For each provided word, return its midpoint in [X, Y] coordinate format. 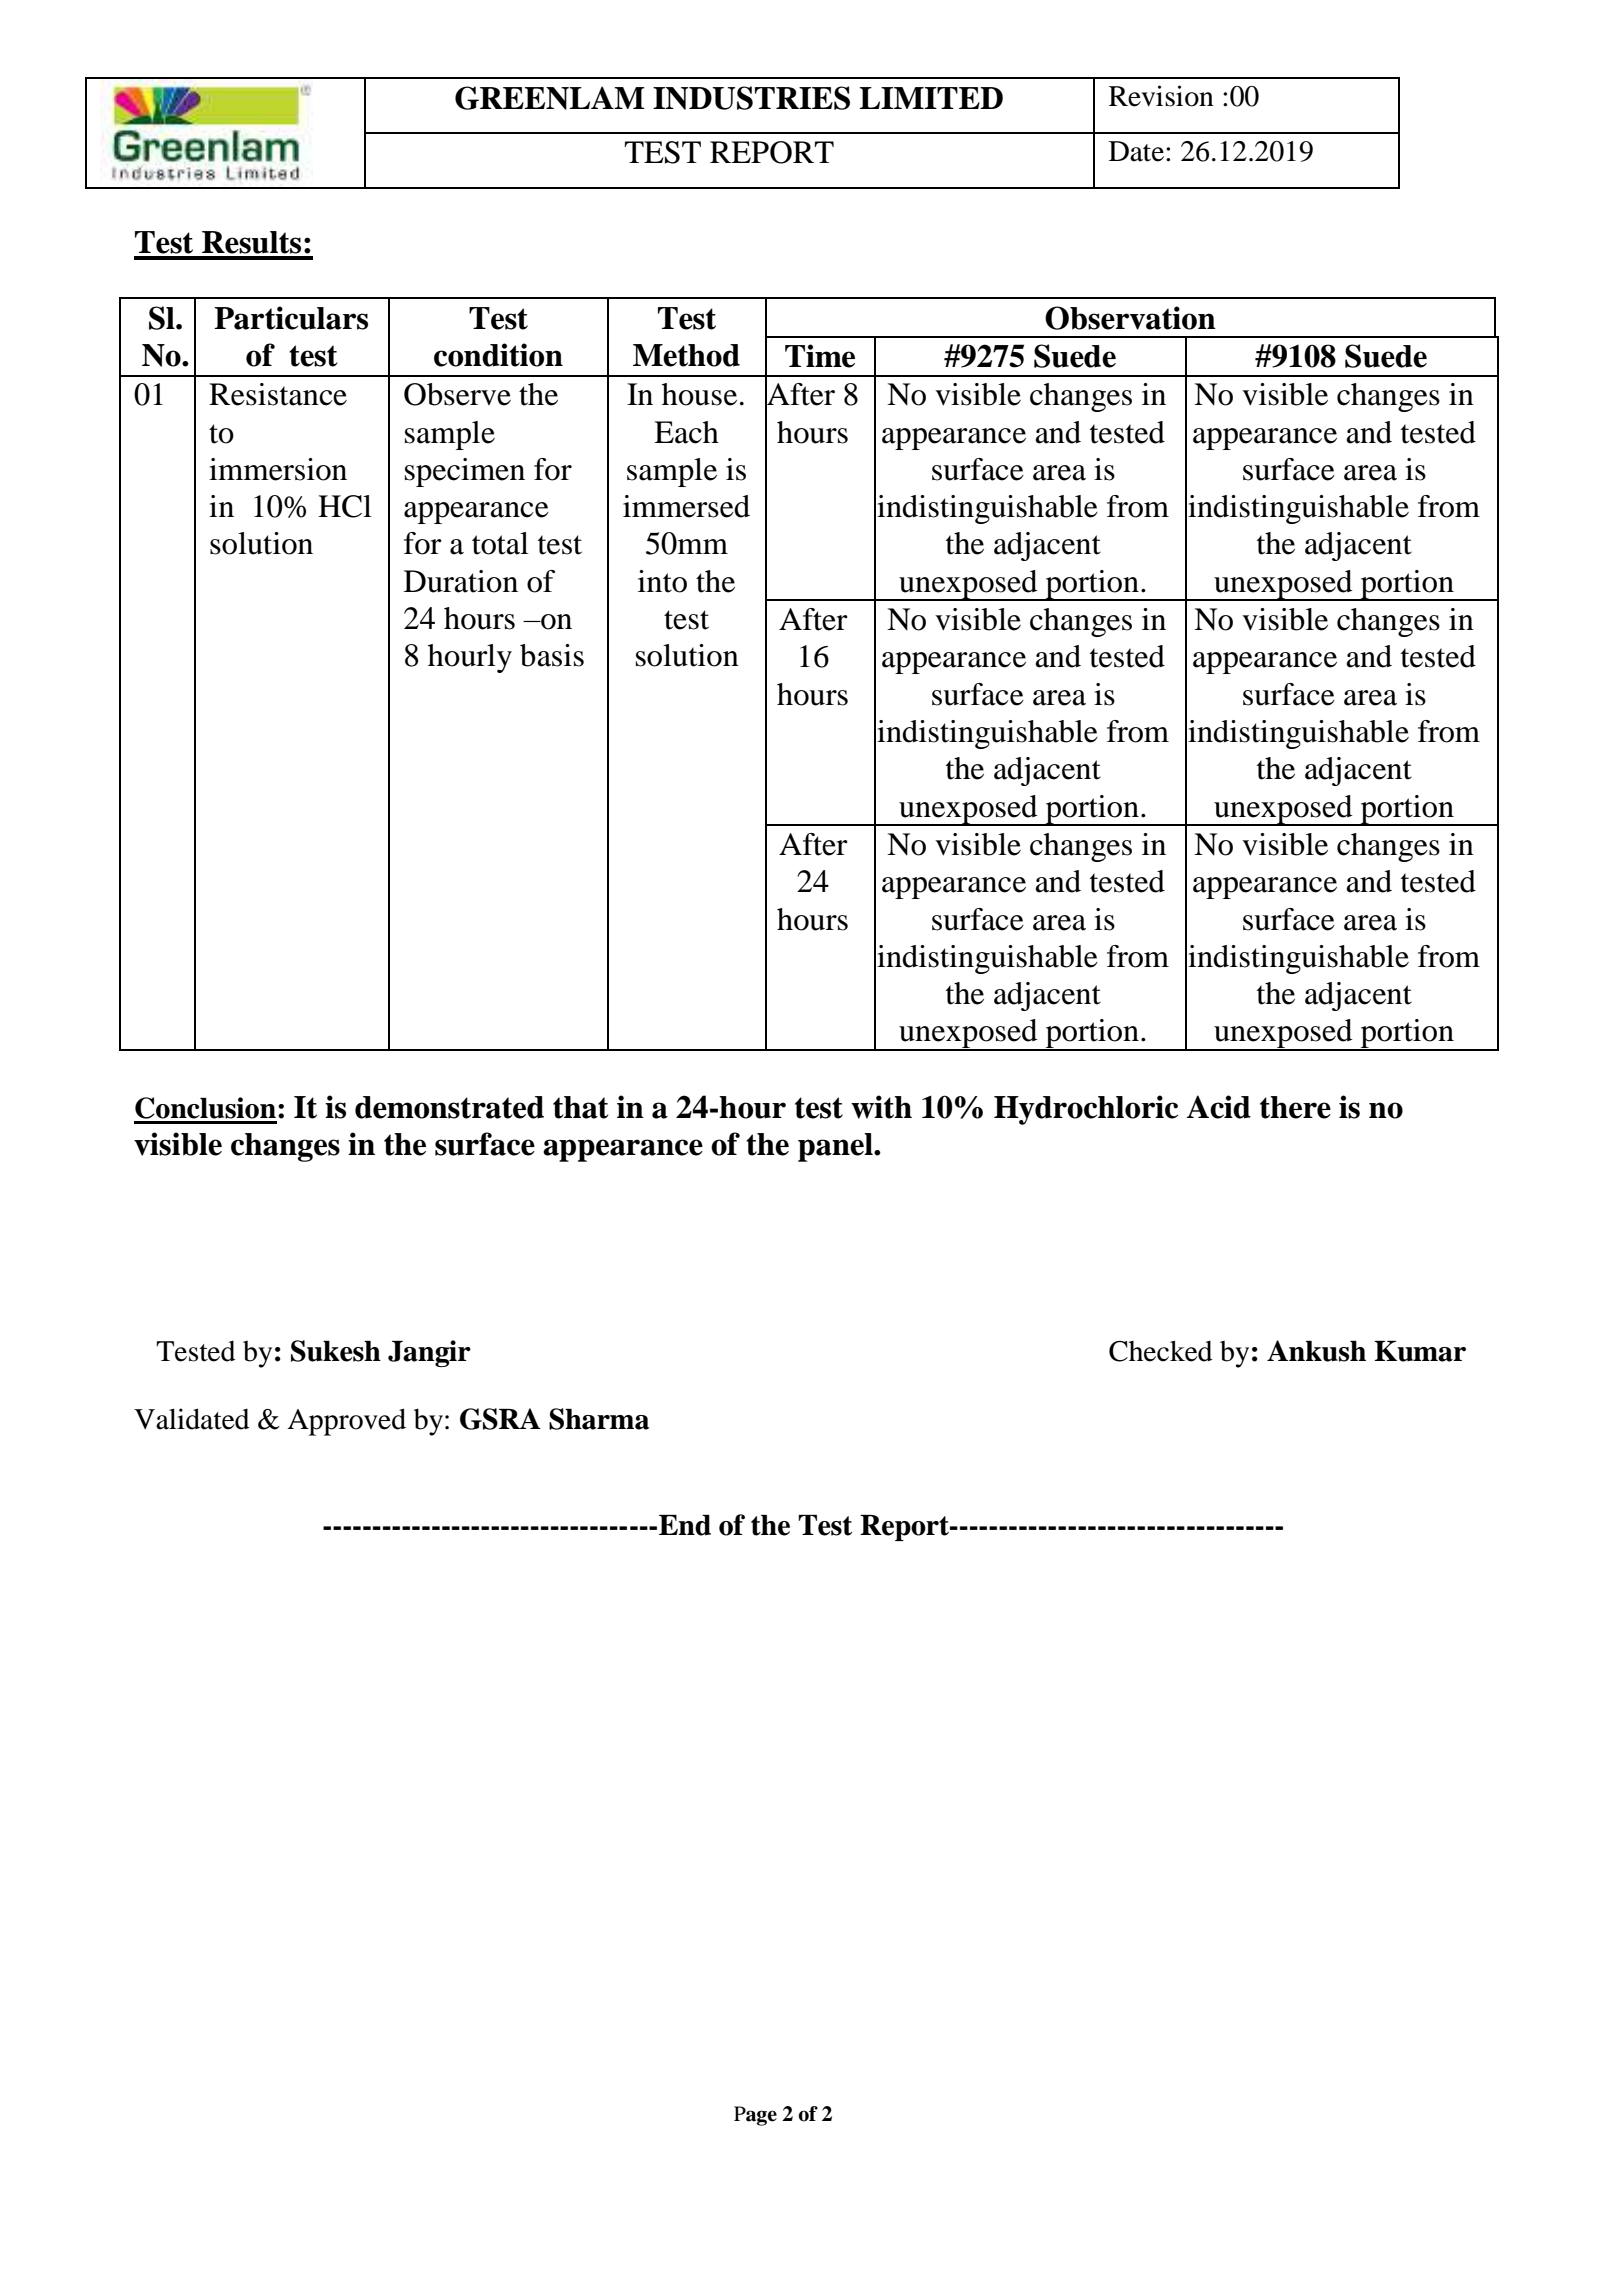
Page [755, 2116]
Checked [1161, 1351]
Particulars [291, 318]
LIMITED [931, 98]
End [685, 1525]
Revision [1161, 96]
